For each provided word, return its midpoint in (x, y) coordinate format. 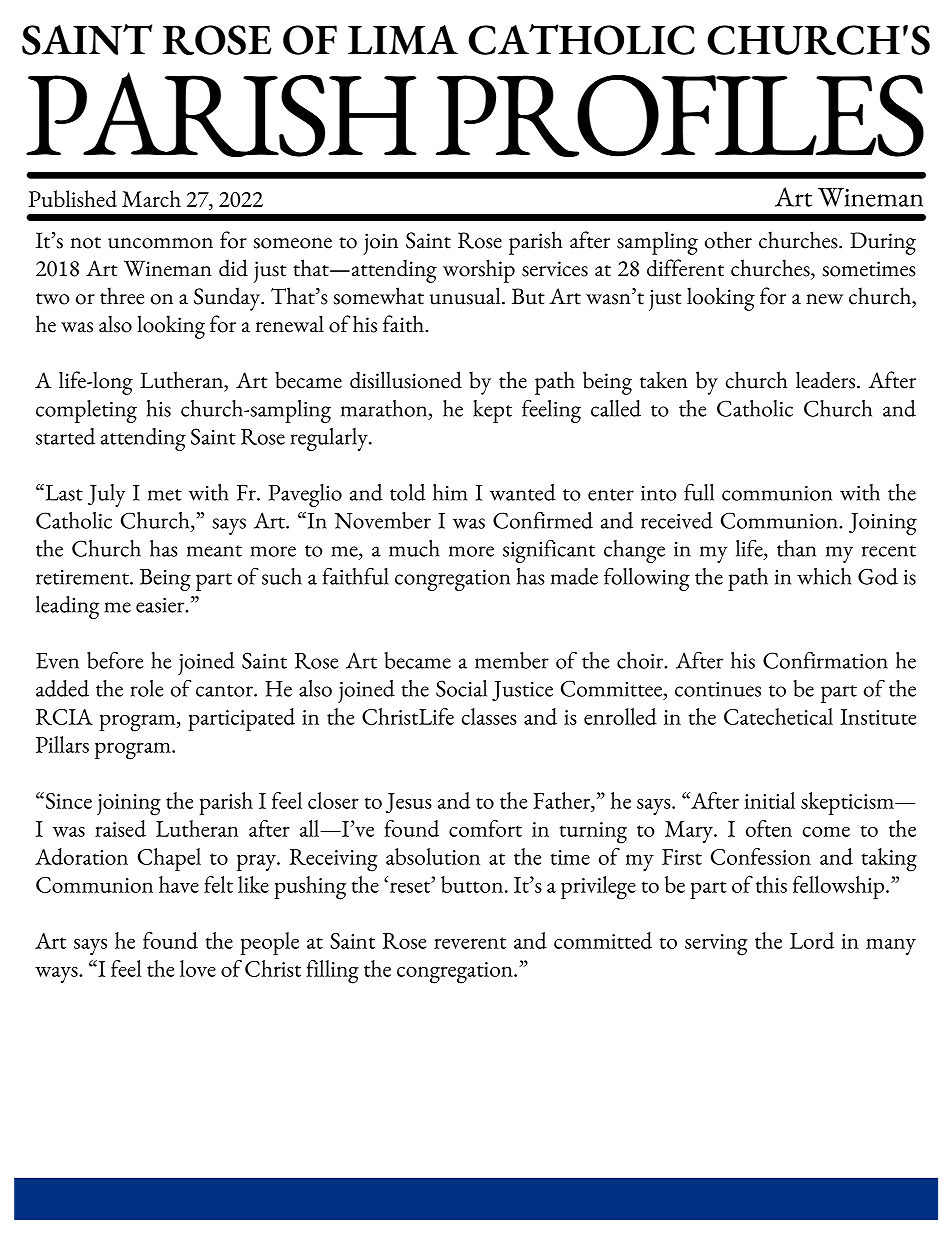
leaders (825, 380)
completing (86, 411)
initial (769, 800)
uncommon (160, 243)
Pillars (62, 744)
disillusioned (406, 380)
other (728, 240)
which (824, 576)
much (414, 548)
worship (479, 271)
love (198, 968)
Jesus (409, 803)
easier (161, 605)
